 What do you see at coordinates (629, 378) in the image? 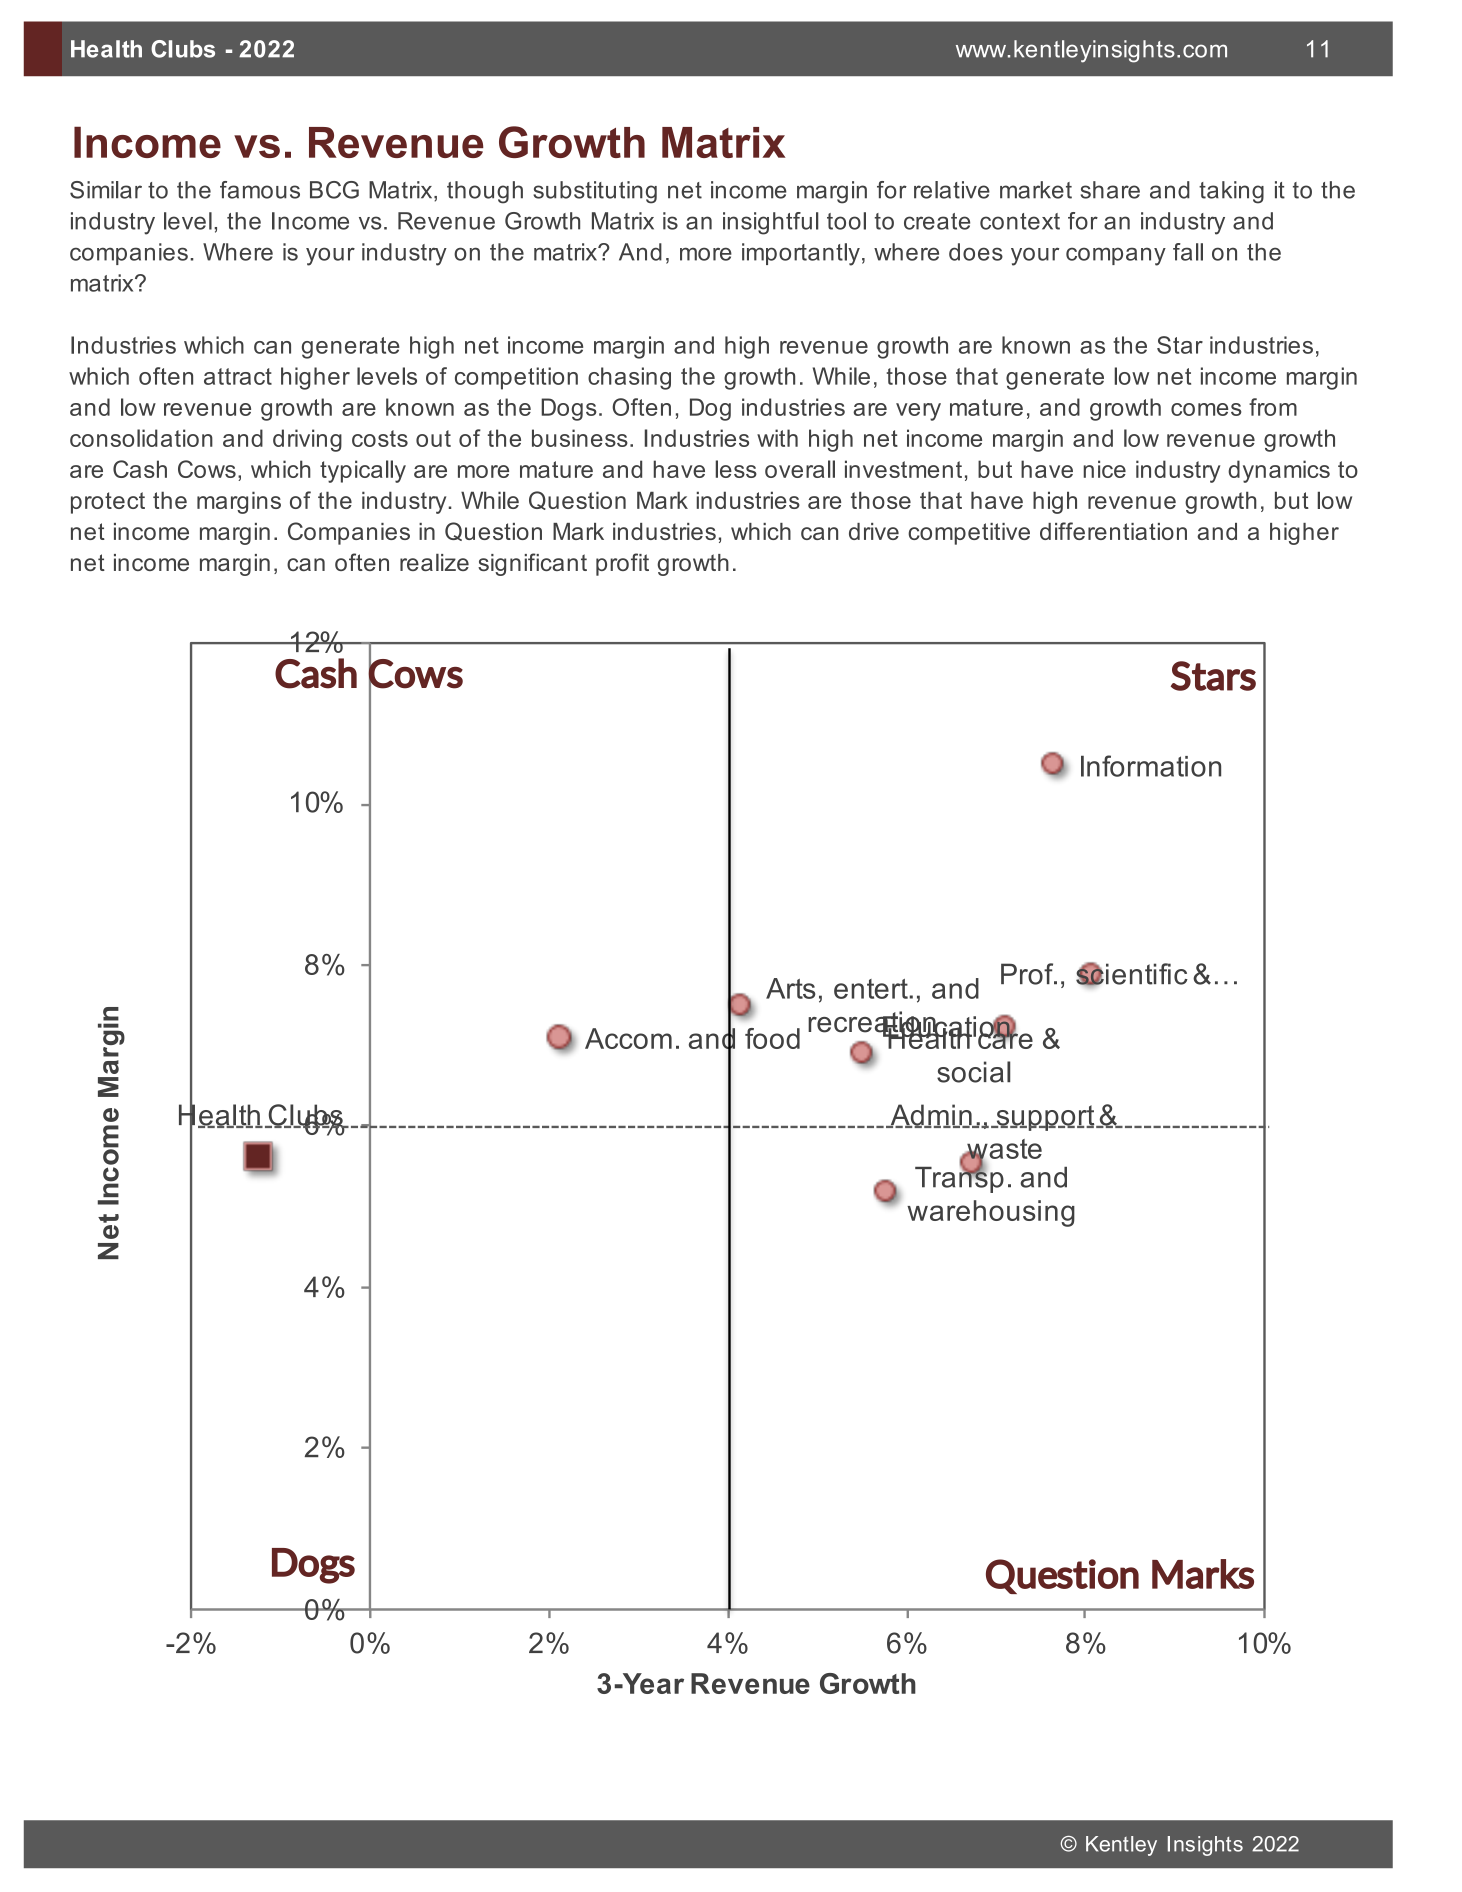
I see `chasing` at bounding box center [629, 378].
